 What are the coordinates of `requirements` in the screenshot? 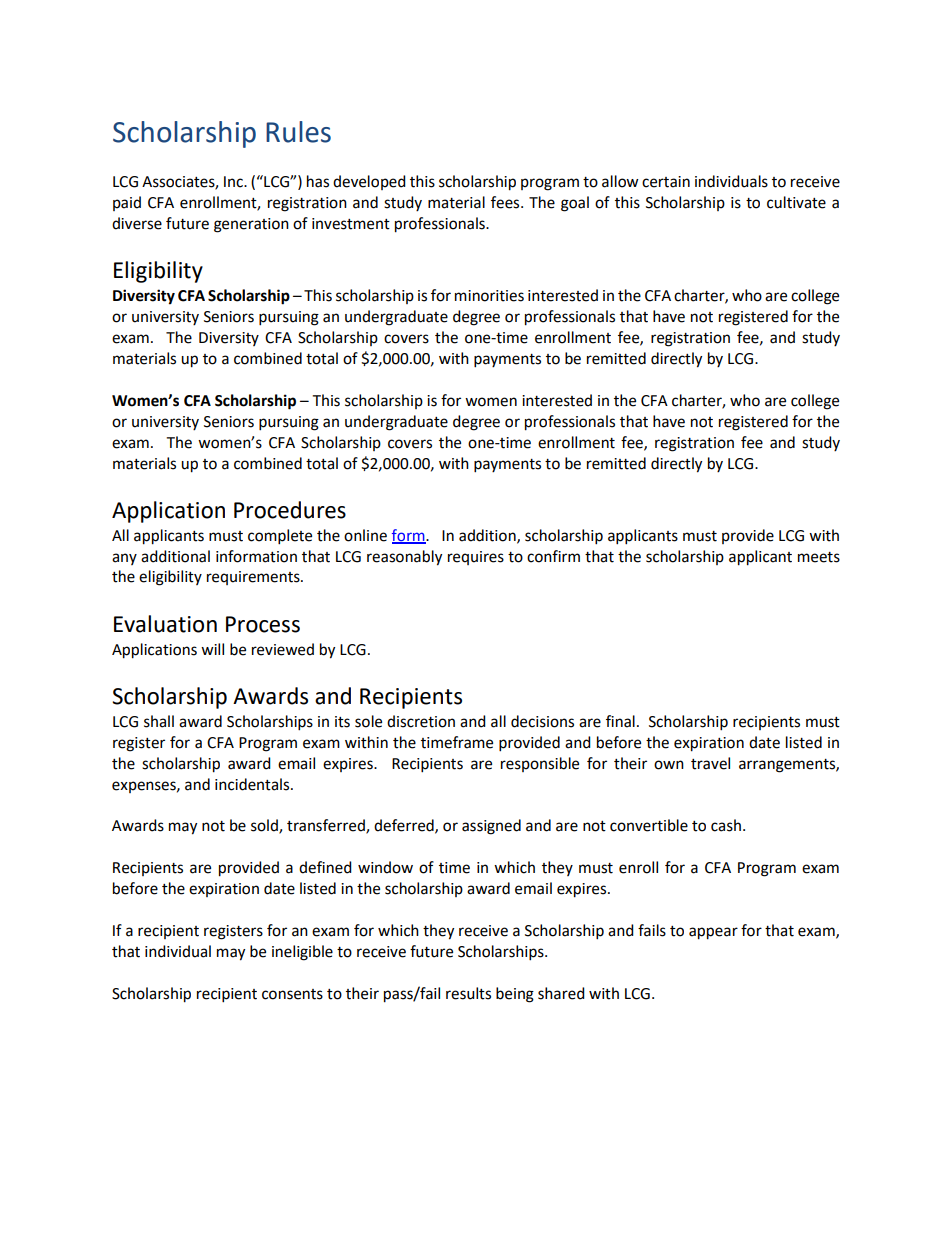 It's located at (254, 578).
